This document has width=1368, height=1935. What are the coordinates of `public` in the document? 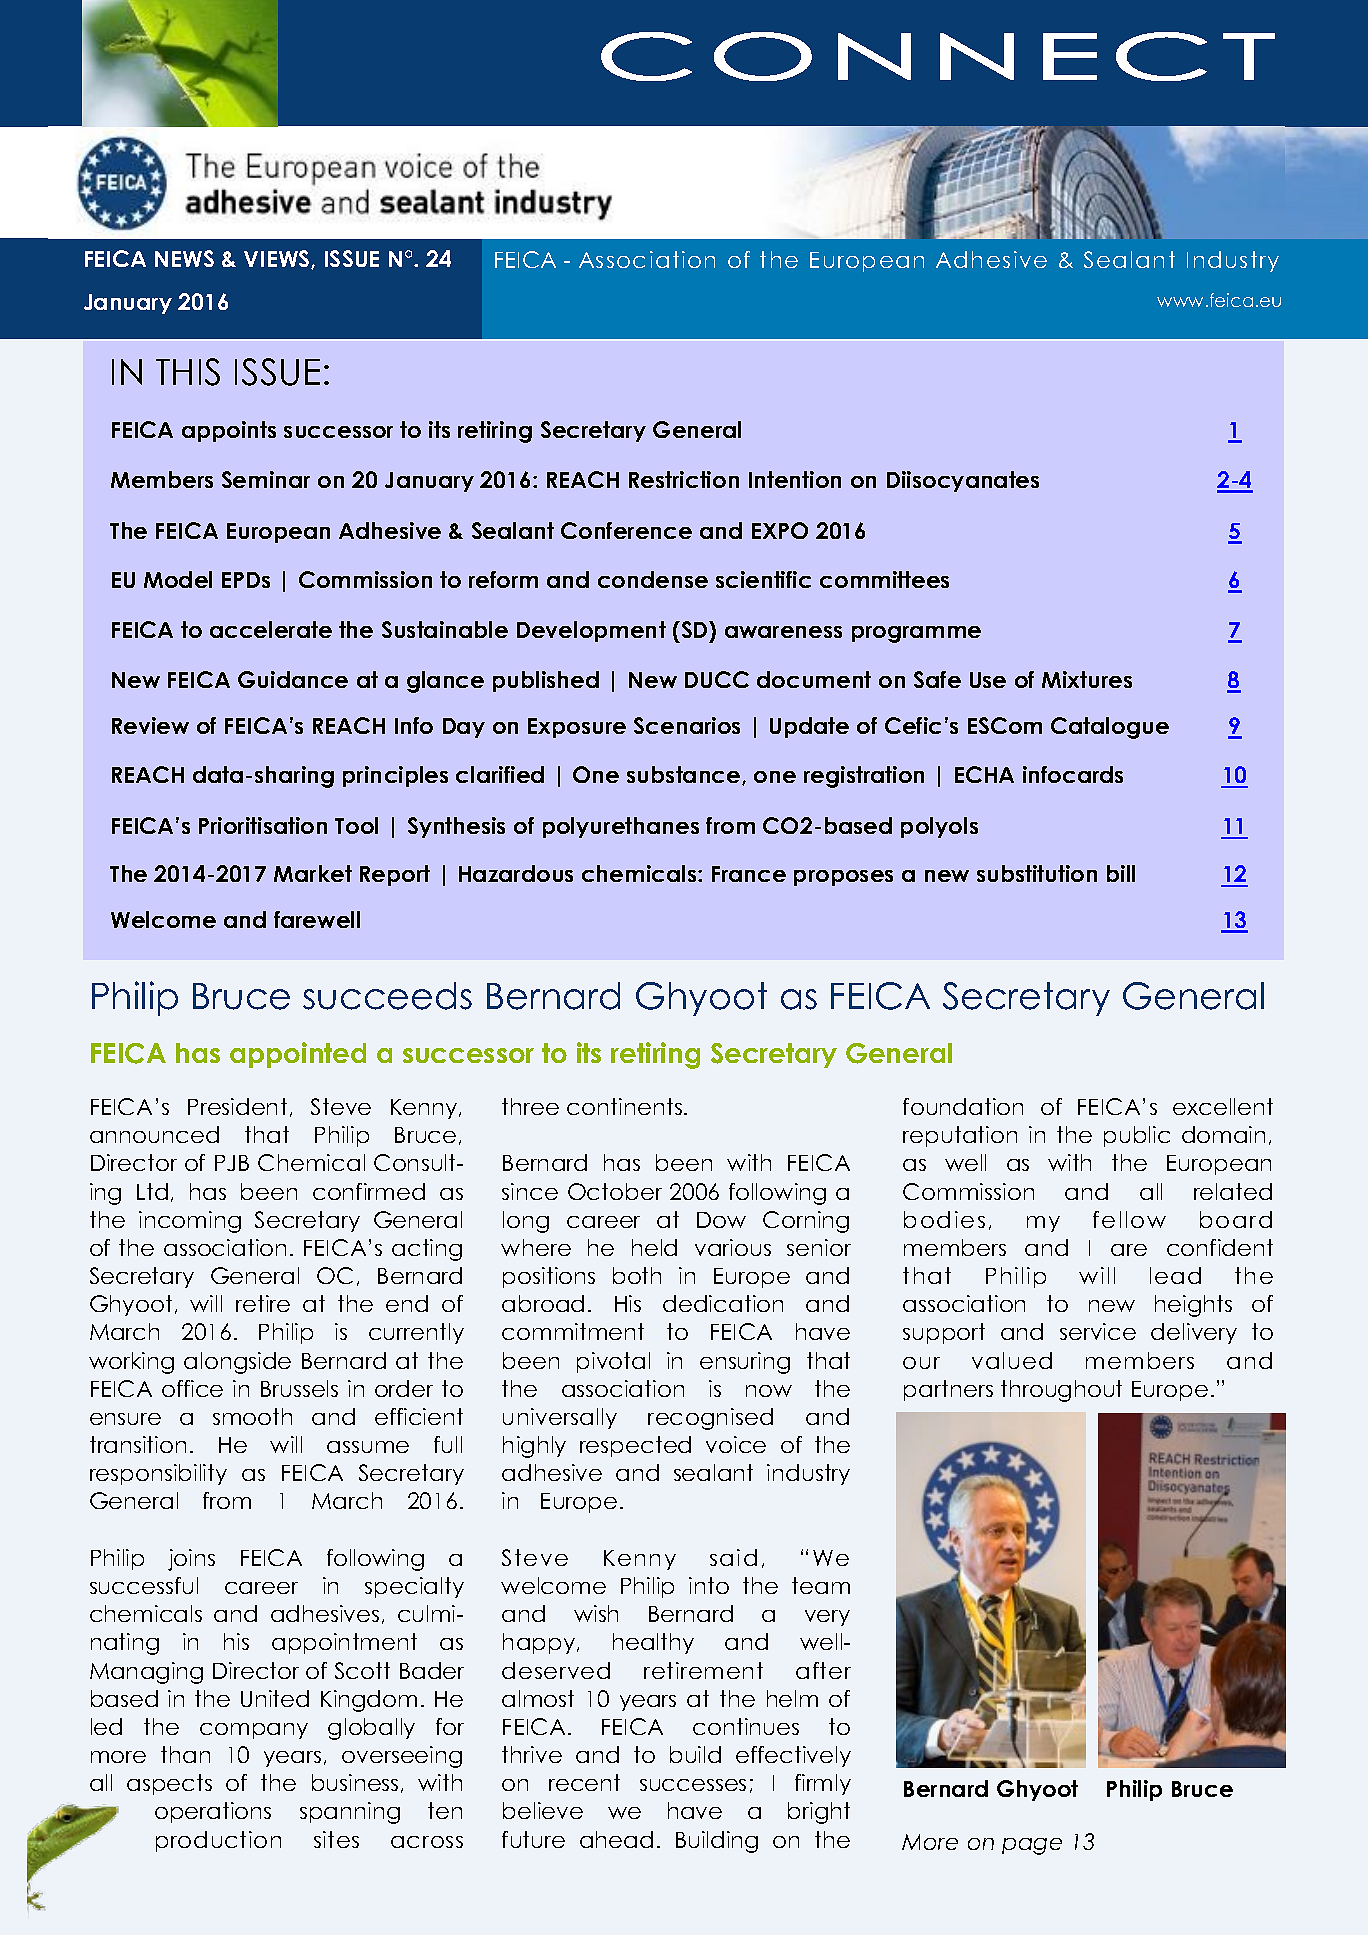 It's located at (1137, 1136).
